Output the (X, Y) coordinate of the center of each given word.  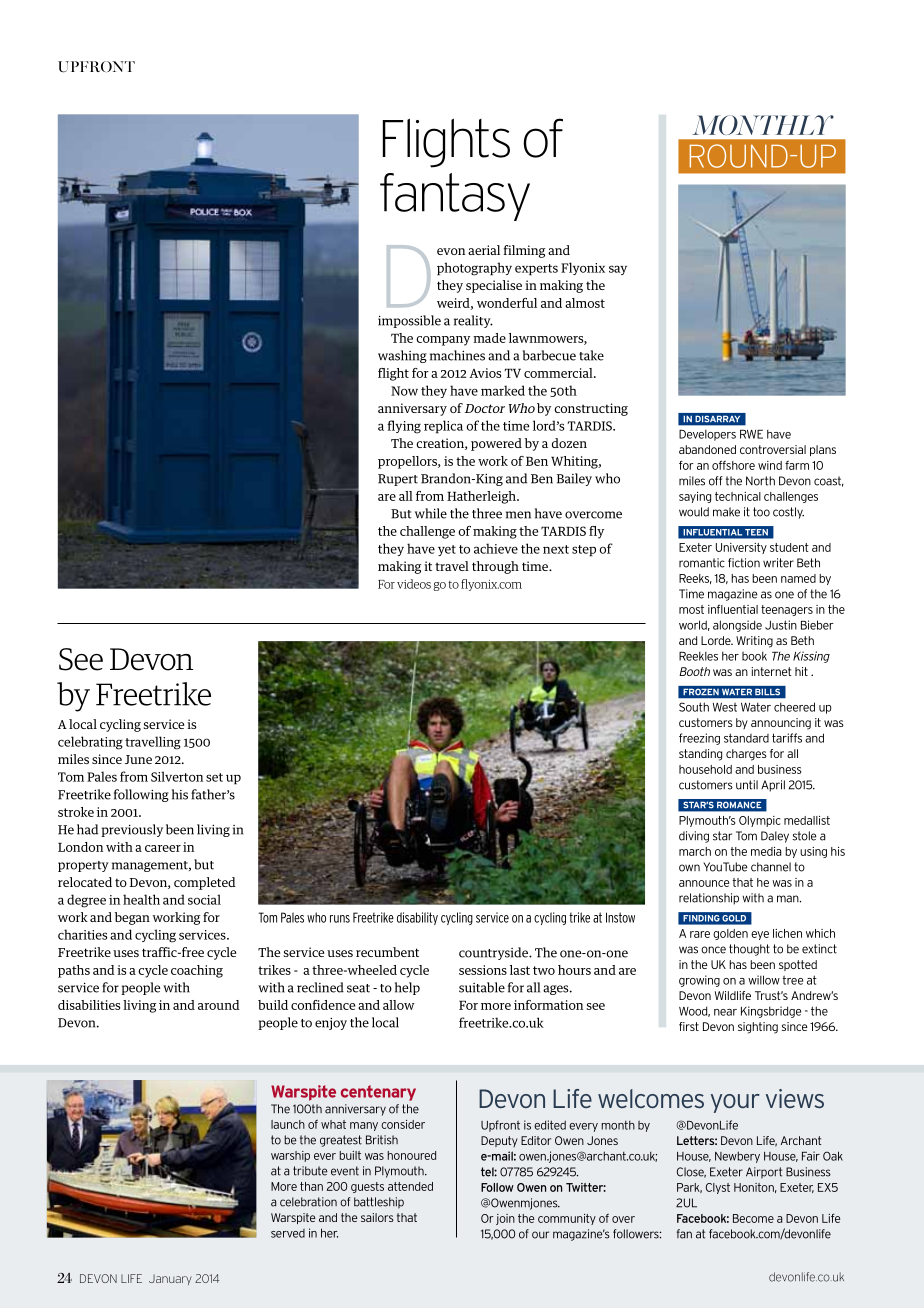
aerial (484, 250)
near (725, 1012)
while (431, 513)
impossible (409, 321)
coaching (197, 971)
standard (746, 738)
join (505, 1219)
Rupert (398, 480)
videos (414, 584)
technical (738, 496)
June (138, 759)
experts (536, 270)
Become (753, 1218)
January (170, 1279)
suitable (482, 987)
